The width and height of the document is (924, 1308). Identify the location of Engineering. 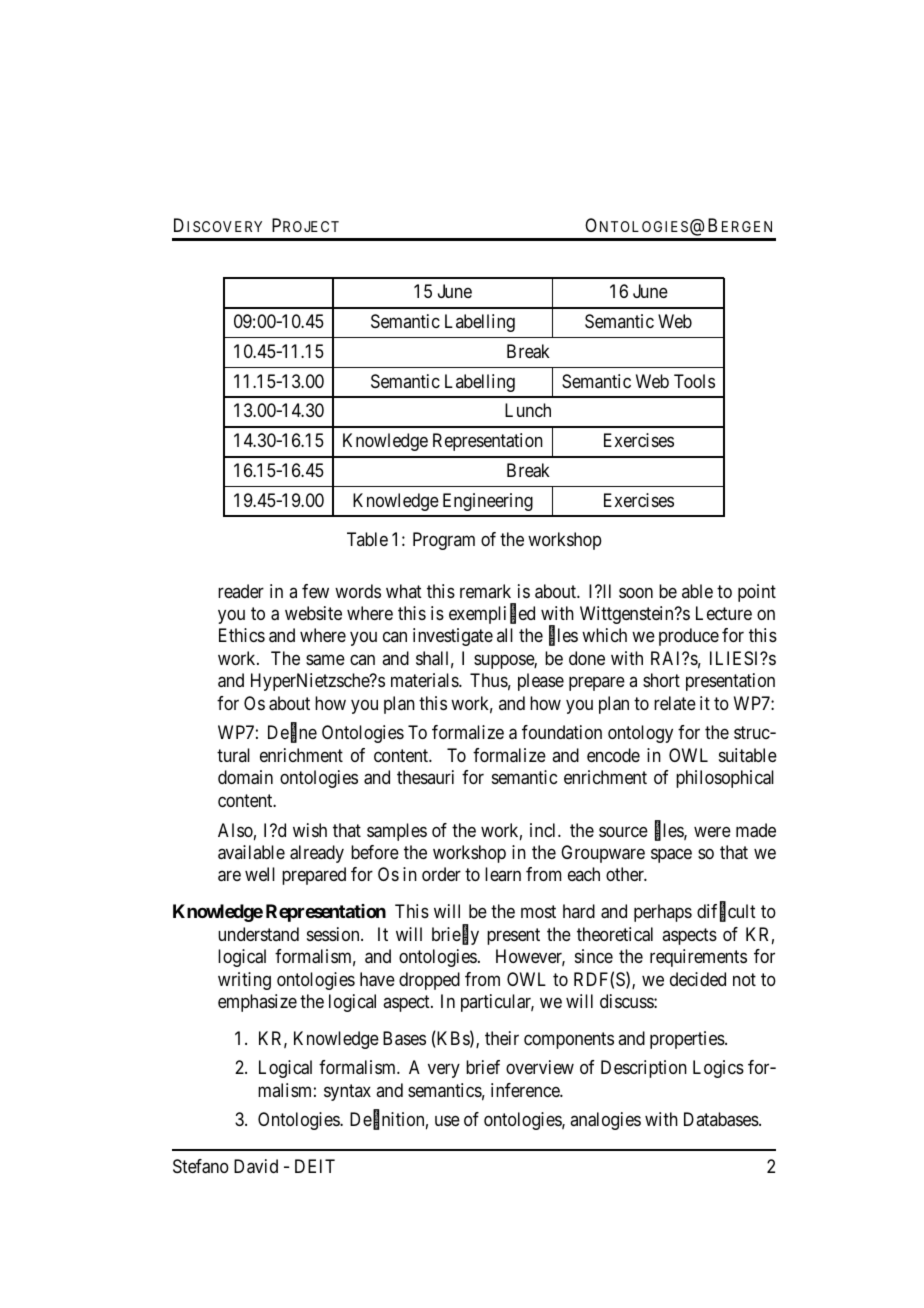
(488, 502).
